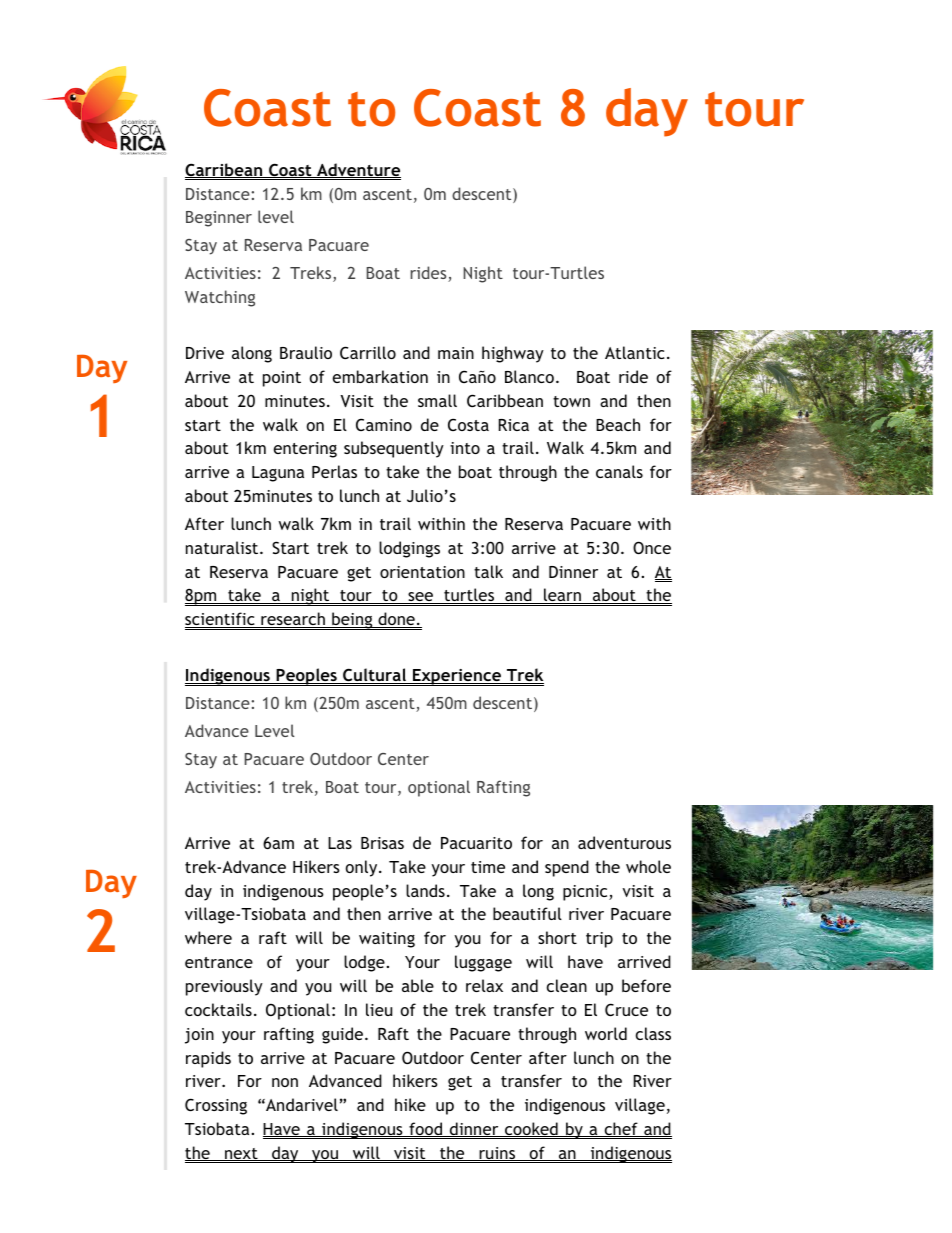  I want to click on next, so click(241, 1154).
